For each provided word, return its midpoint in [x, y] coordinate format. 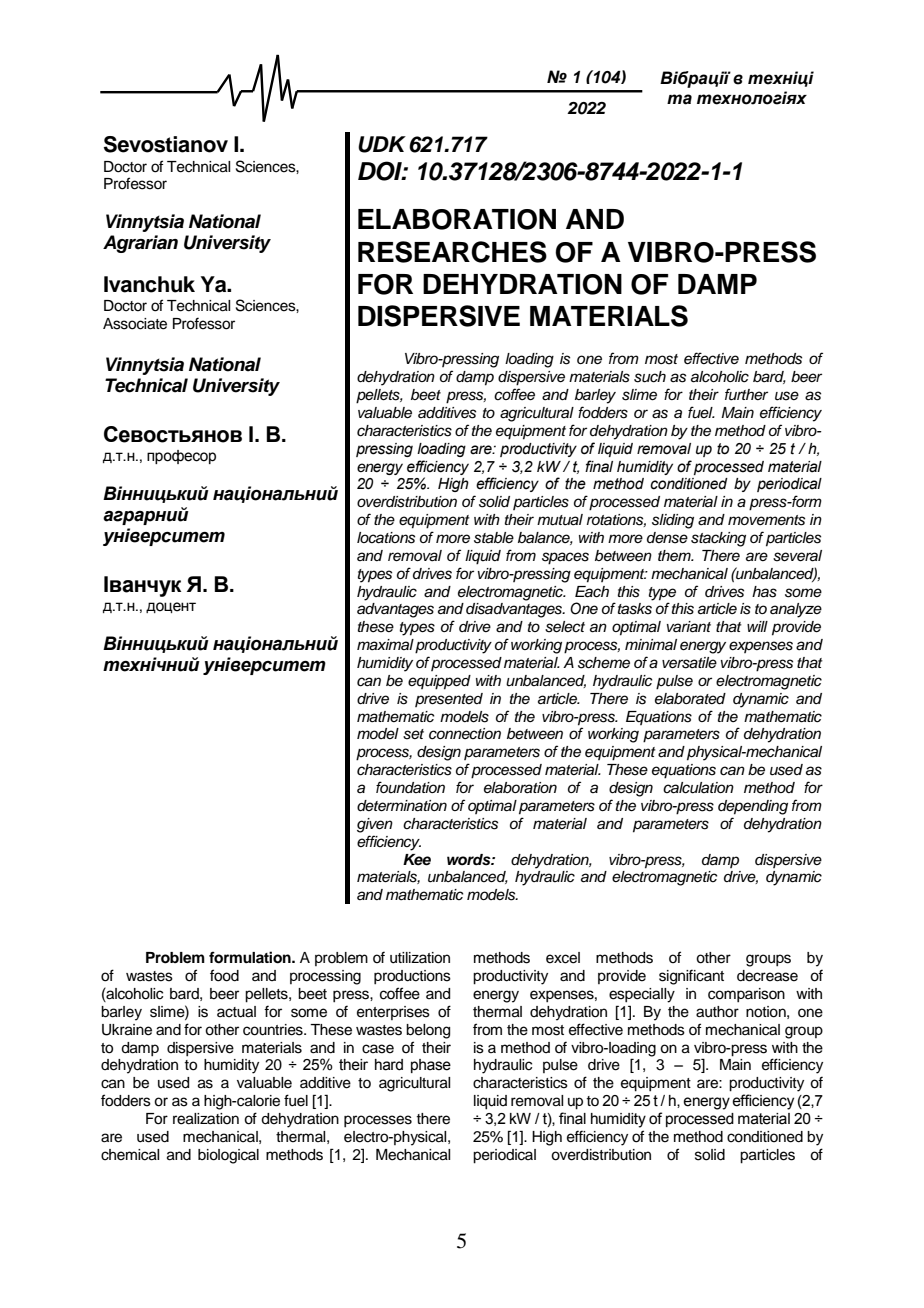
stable [494, 538]
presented [449, 700]
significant [691, 977]
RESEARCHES [452, 252]
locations [386, 538]
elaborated [690, 699]
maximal [385, 645]
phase [431, 1066]
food [224, 975]
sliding [673, 521]
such [650, 377]
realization [206, 1119]
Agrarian [140, 244]
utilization [420, 958]
